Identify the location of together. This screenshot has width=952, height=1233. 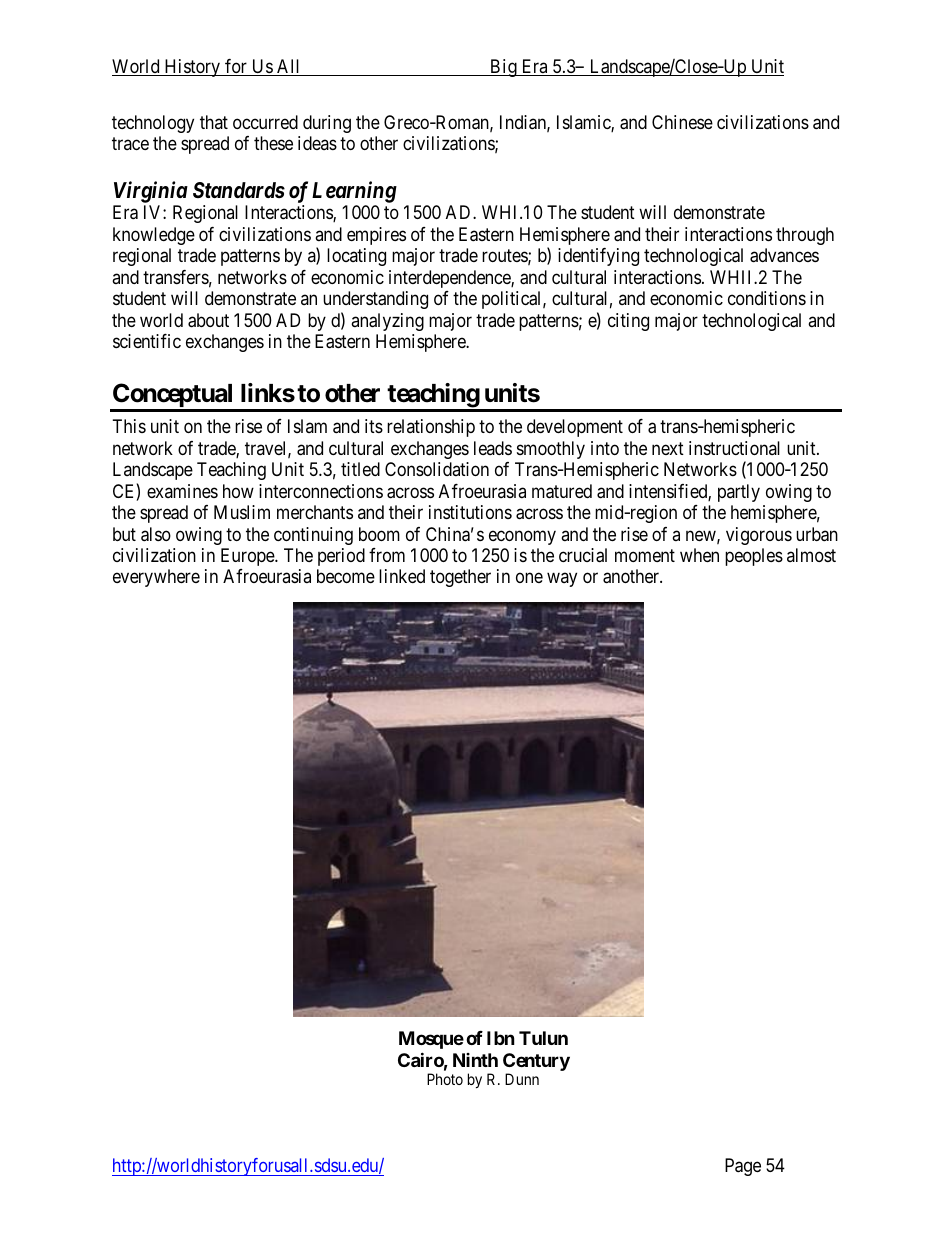
(460, 578).
